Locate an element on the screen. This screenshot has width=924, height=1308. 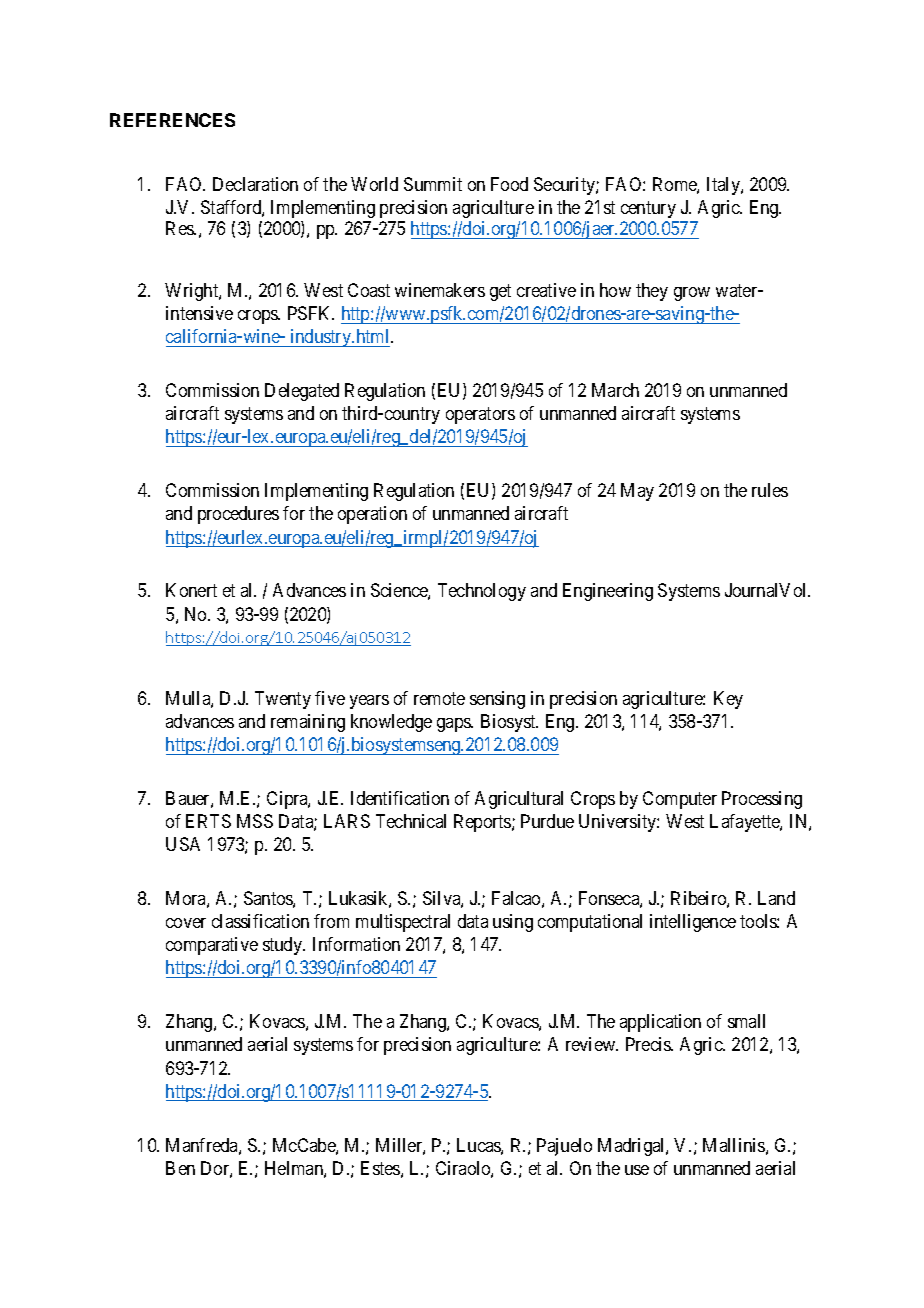
Declaration is located at coordinates (255, 184).
